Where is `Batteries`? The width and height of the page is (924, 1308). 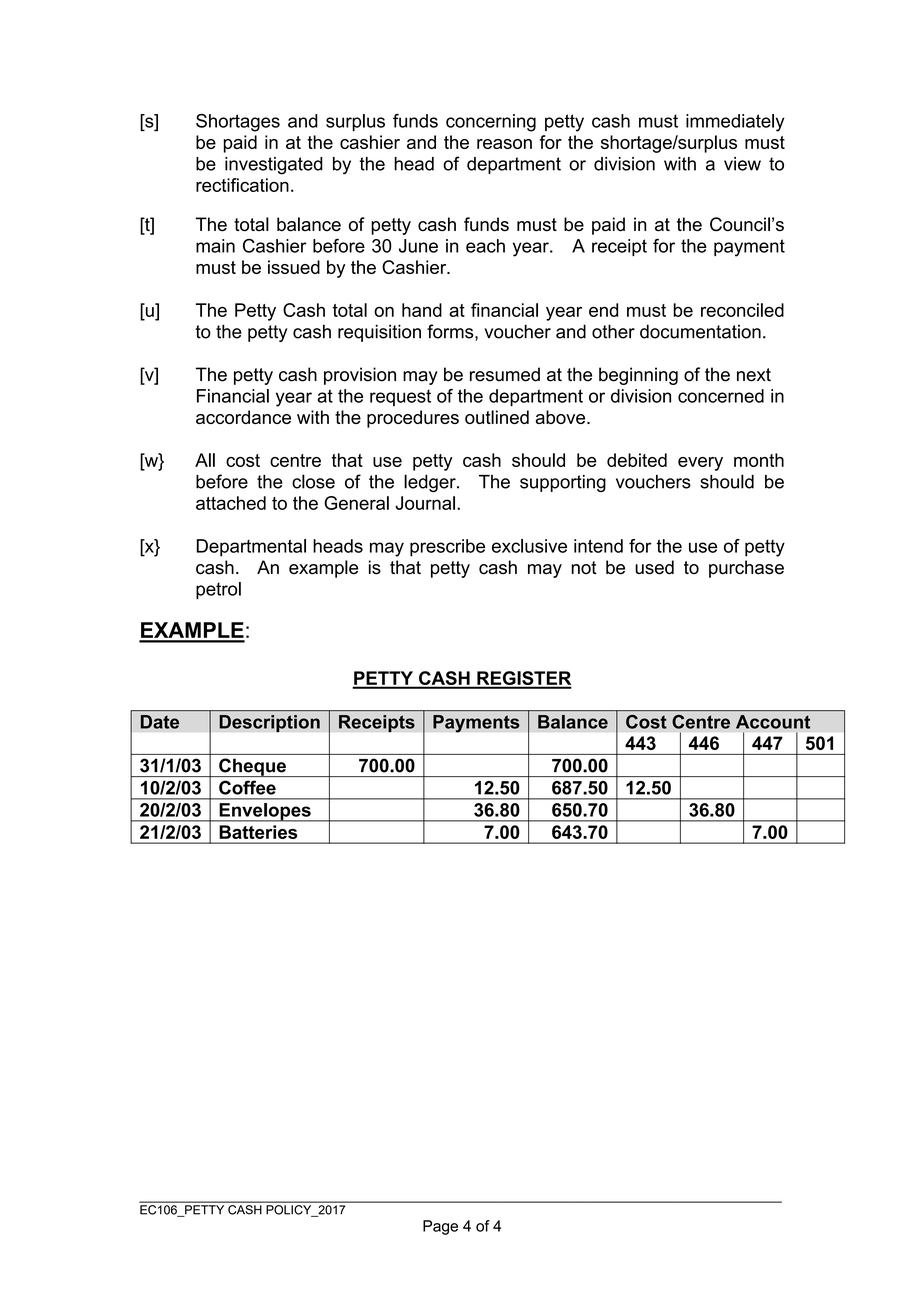 Batteries is located at coordinates (258, 832).
